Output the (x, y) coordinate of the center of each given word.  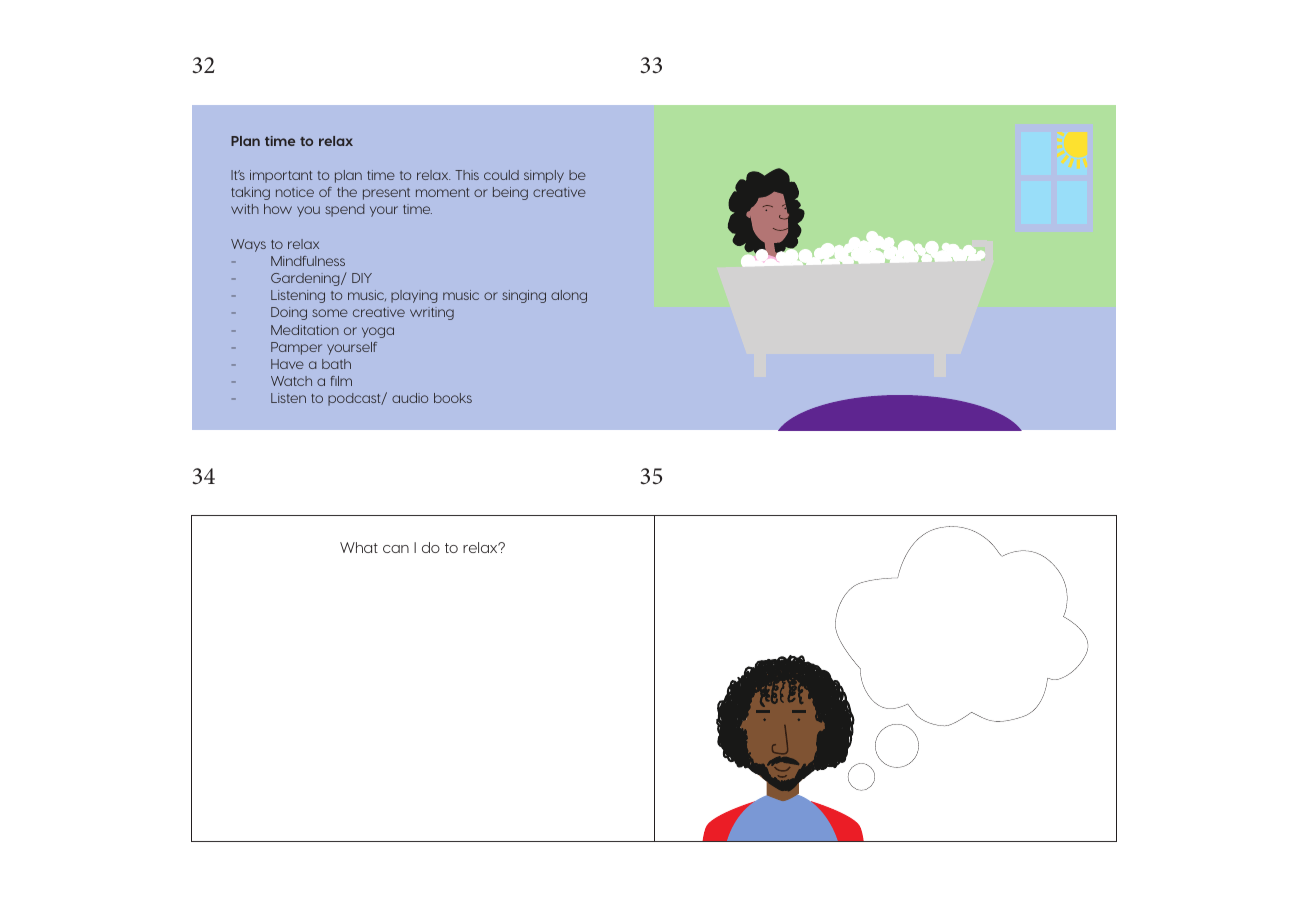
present (386, 194)
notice (295, 192)
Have (287, 364)
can (396, 549)
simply (544, 176)
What (359, 547)
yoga (378, 332)
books (453, 398)
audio (410, 398)
